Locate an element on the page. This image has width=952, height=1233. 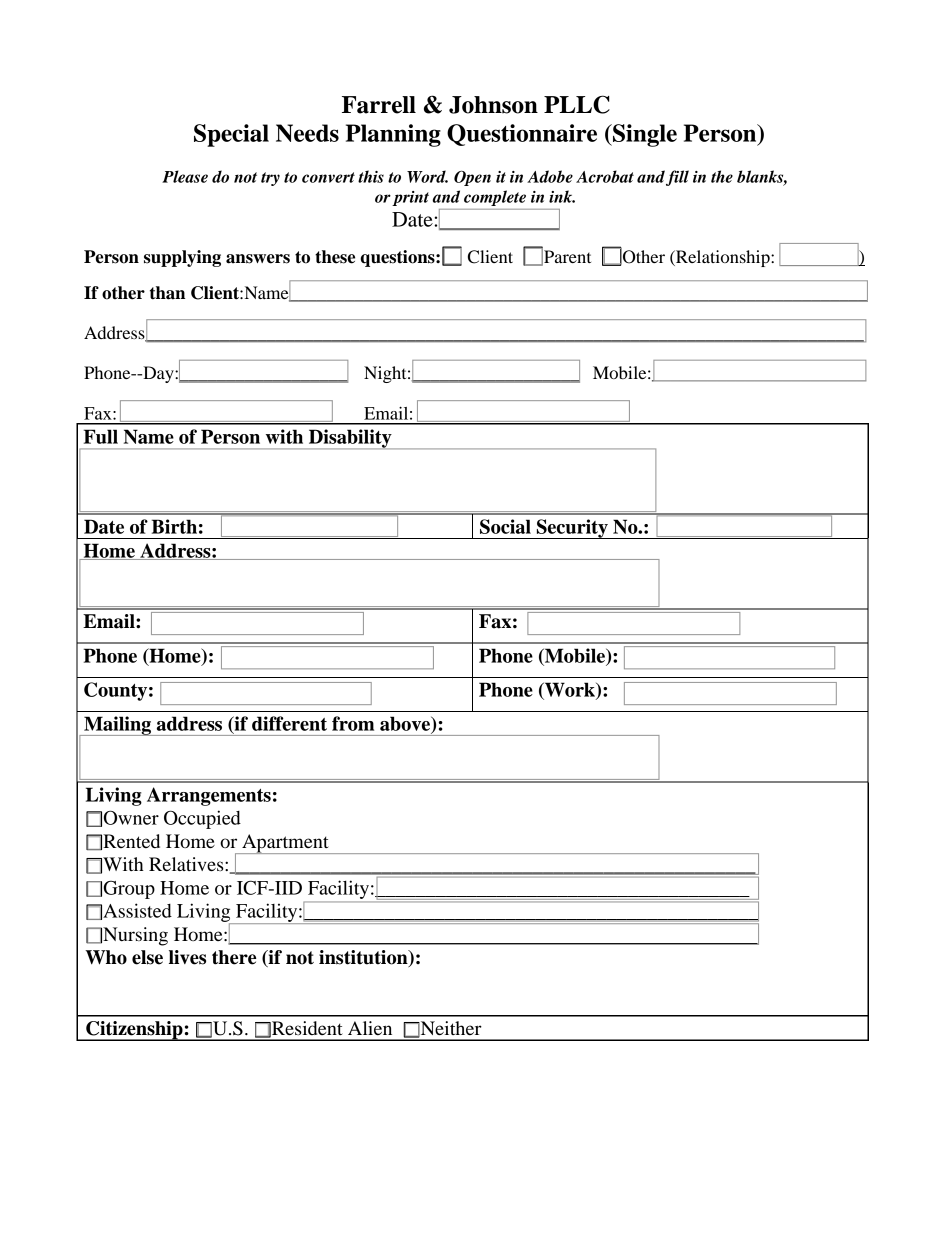
Planning is located at coordinates (393, 135).
